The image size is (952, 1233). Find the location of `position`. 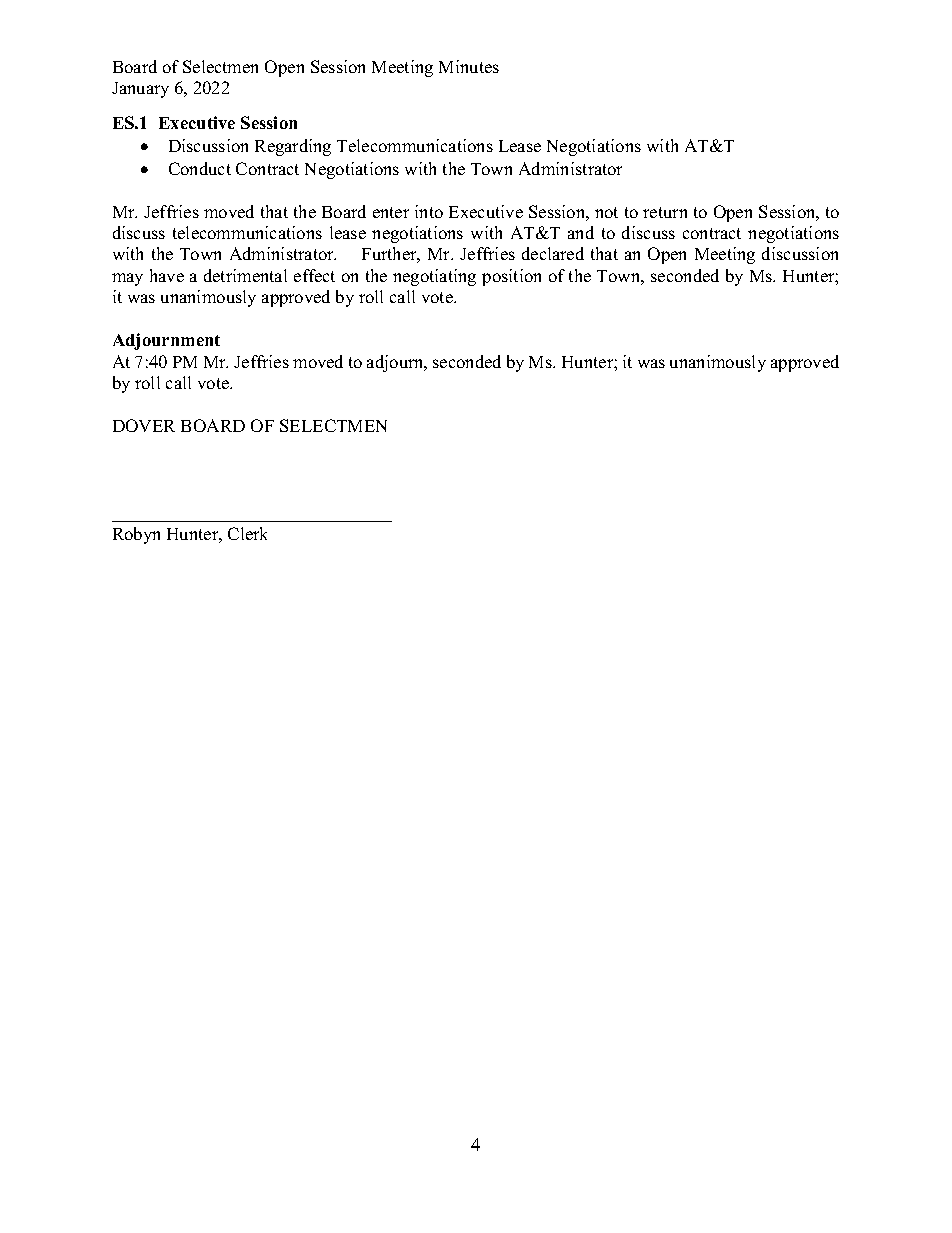

position is located at coordinates (511, 277).
